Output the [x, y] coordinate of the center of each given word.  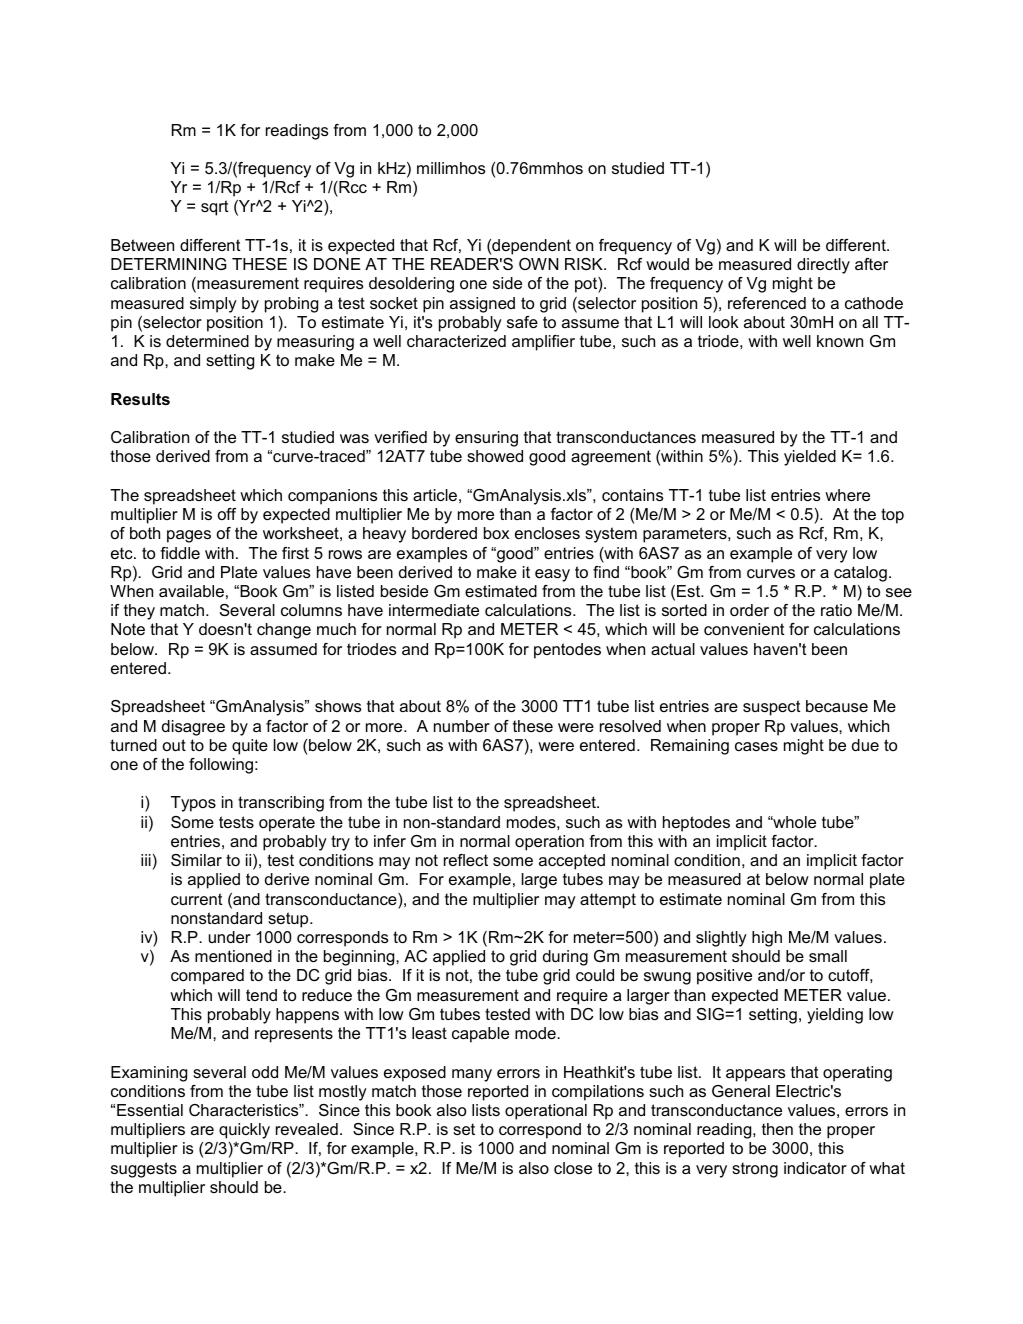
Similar [196, 860]
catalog [860, 574]
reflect [466, 860]
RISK [585, 264]
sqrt [214, 208]
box [496, 533]
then [777, 1129]
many [472, 1075]
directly [823, 266]
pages [189, 536]
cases [756, 746]
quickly [244, 1131]
